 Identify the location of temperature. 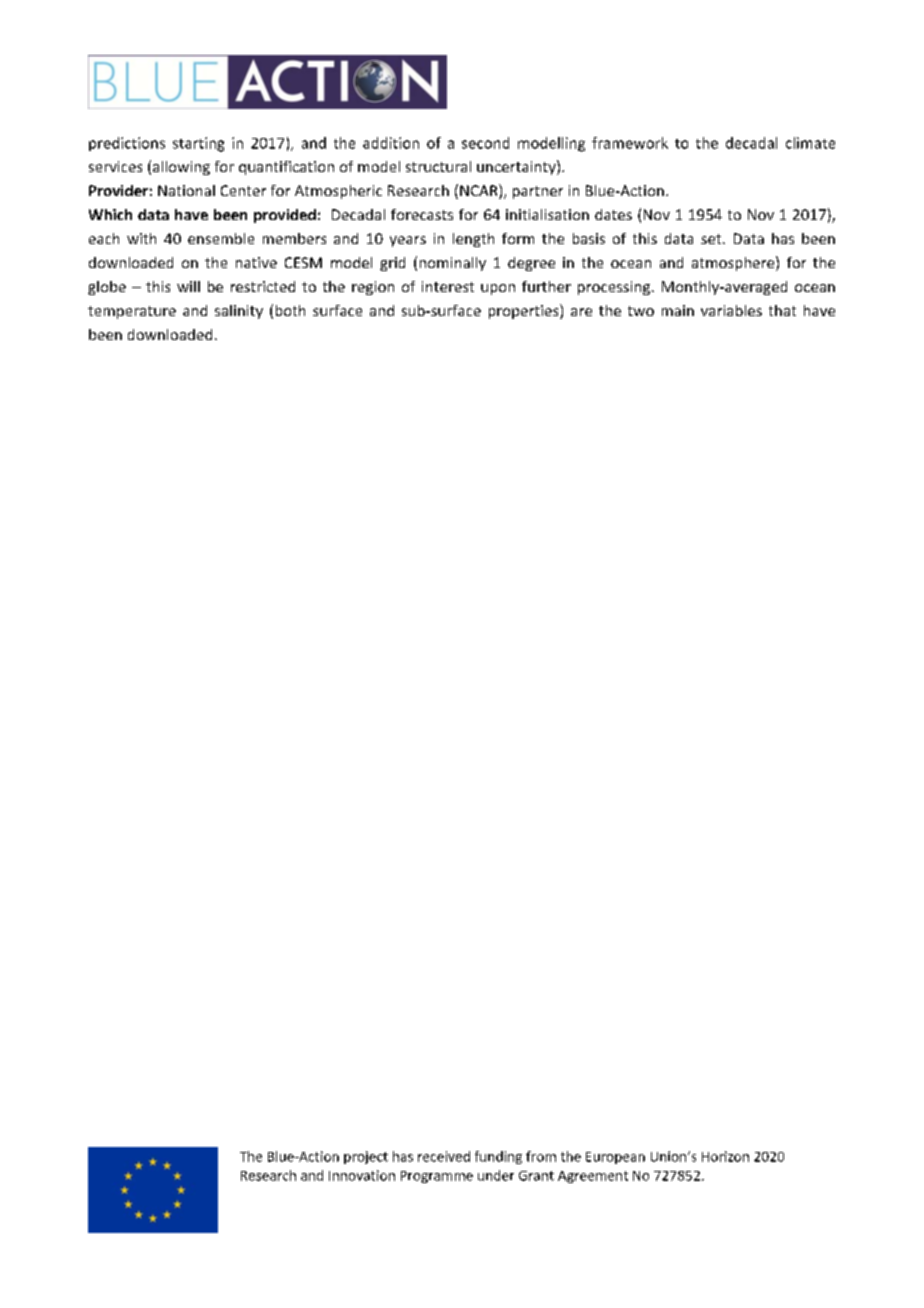
(132, 312).
